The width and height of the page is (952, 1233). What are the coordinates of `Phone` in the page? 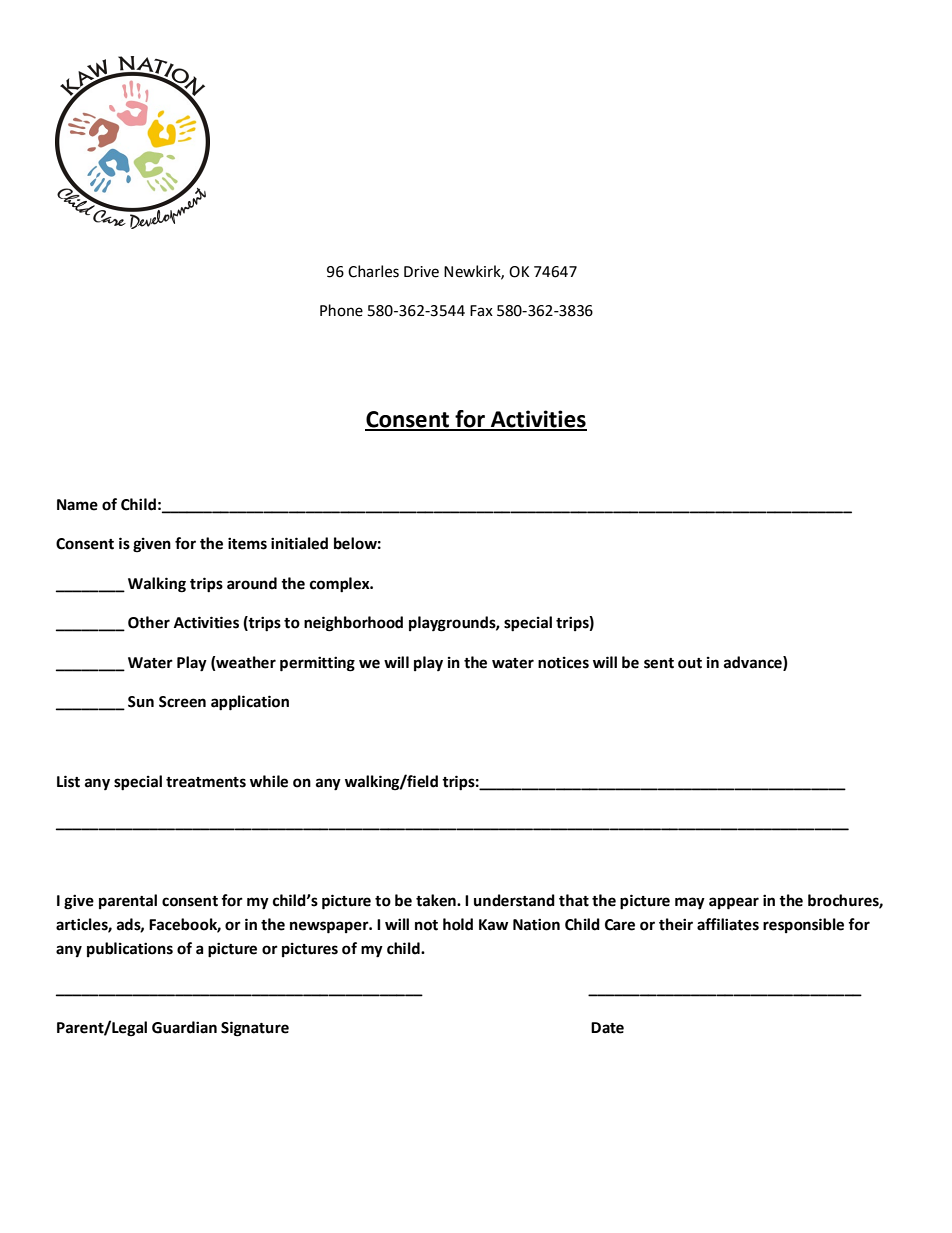 It's located at (341, 310).
